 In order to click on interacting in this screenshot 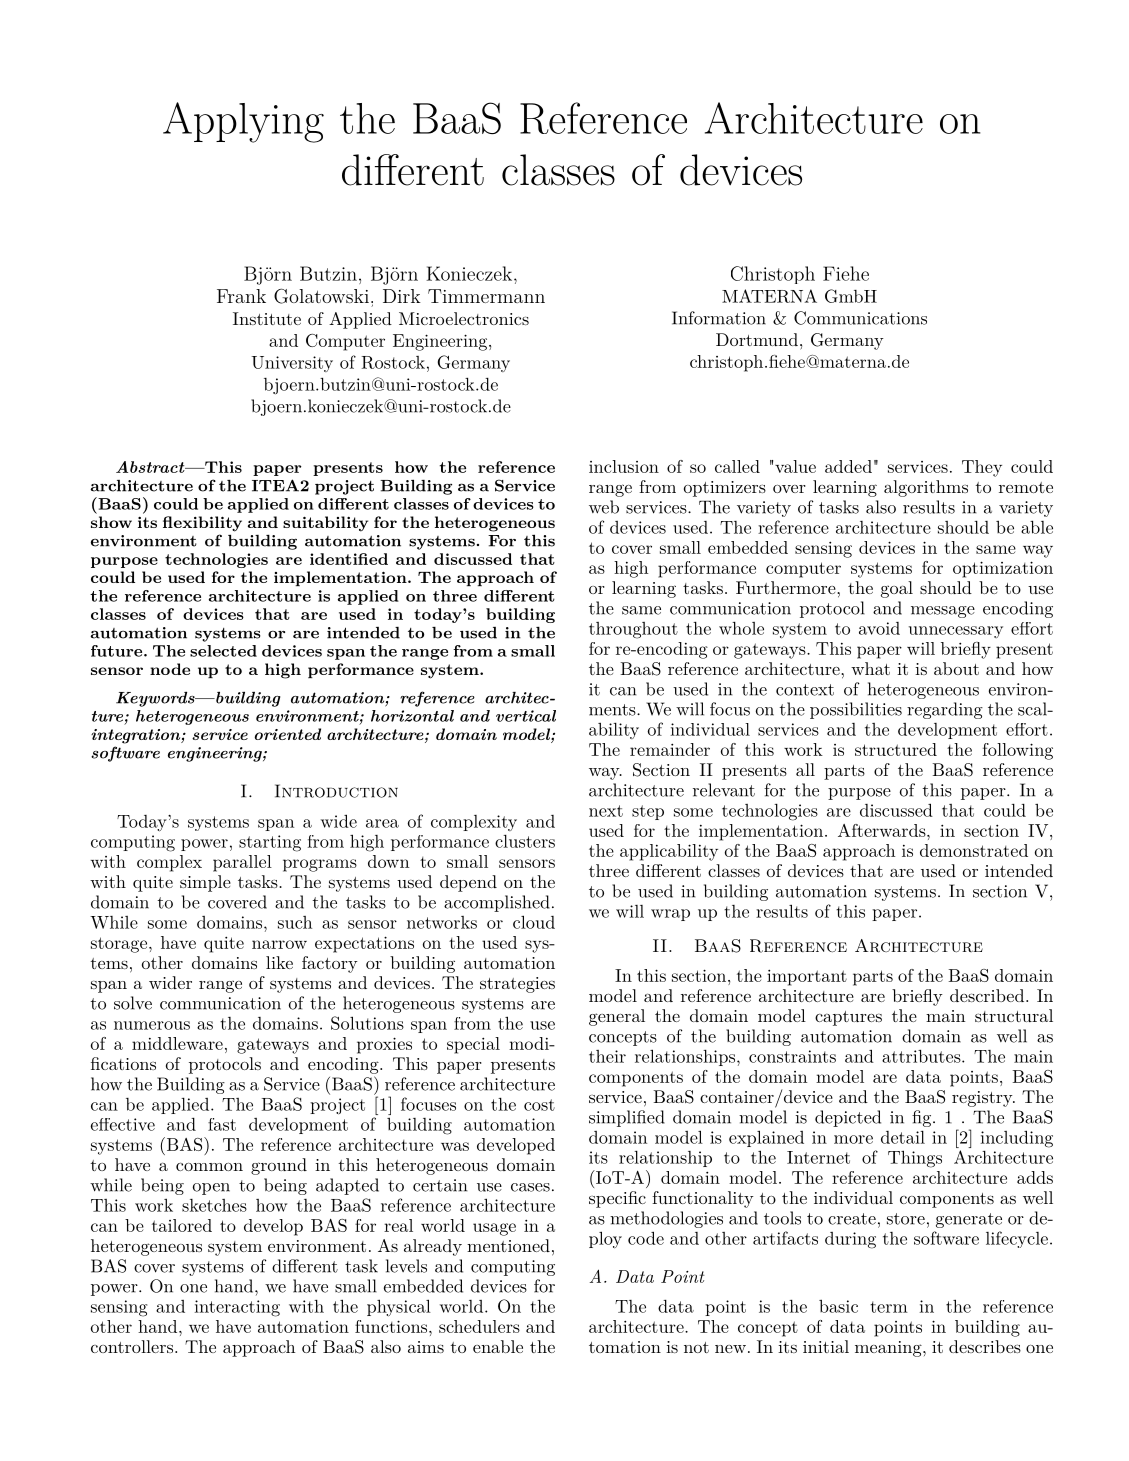, I will do `click(237, 1308)`.
